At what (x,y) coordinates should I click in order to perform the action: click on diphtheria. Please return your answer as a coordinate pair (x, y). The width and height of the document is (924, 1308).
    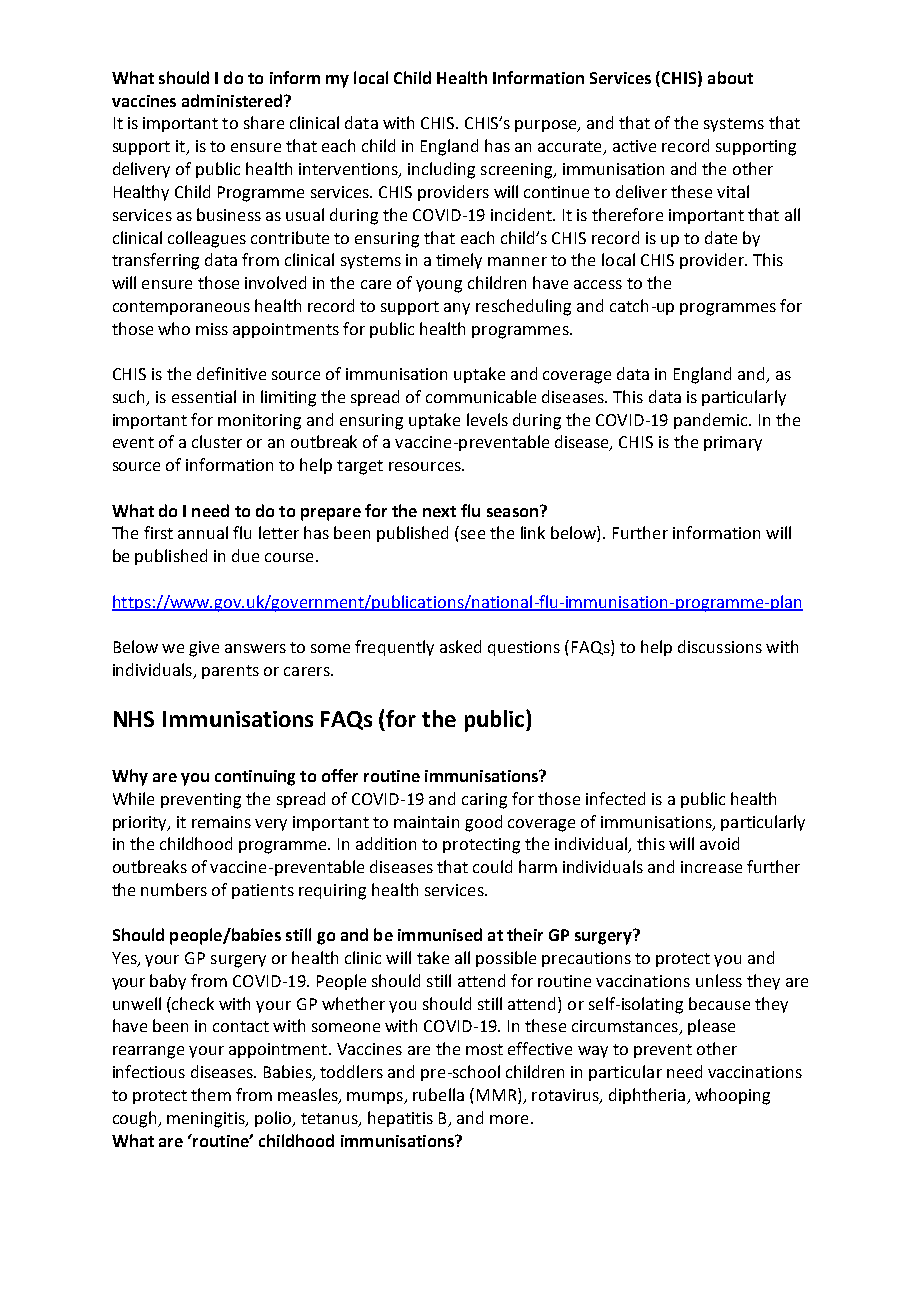
    Looking at the image, I should click on (647, 1096).
